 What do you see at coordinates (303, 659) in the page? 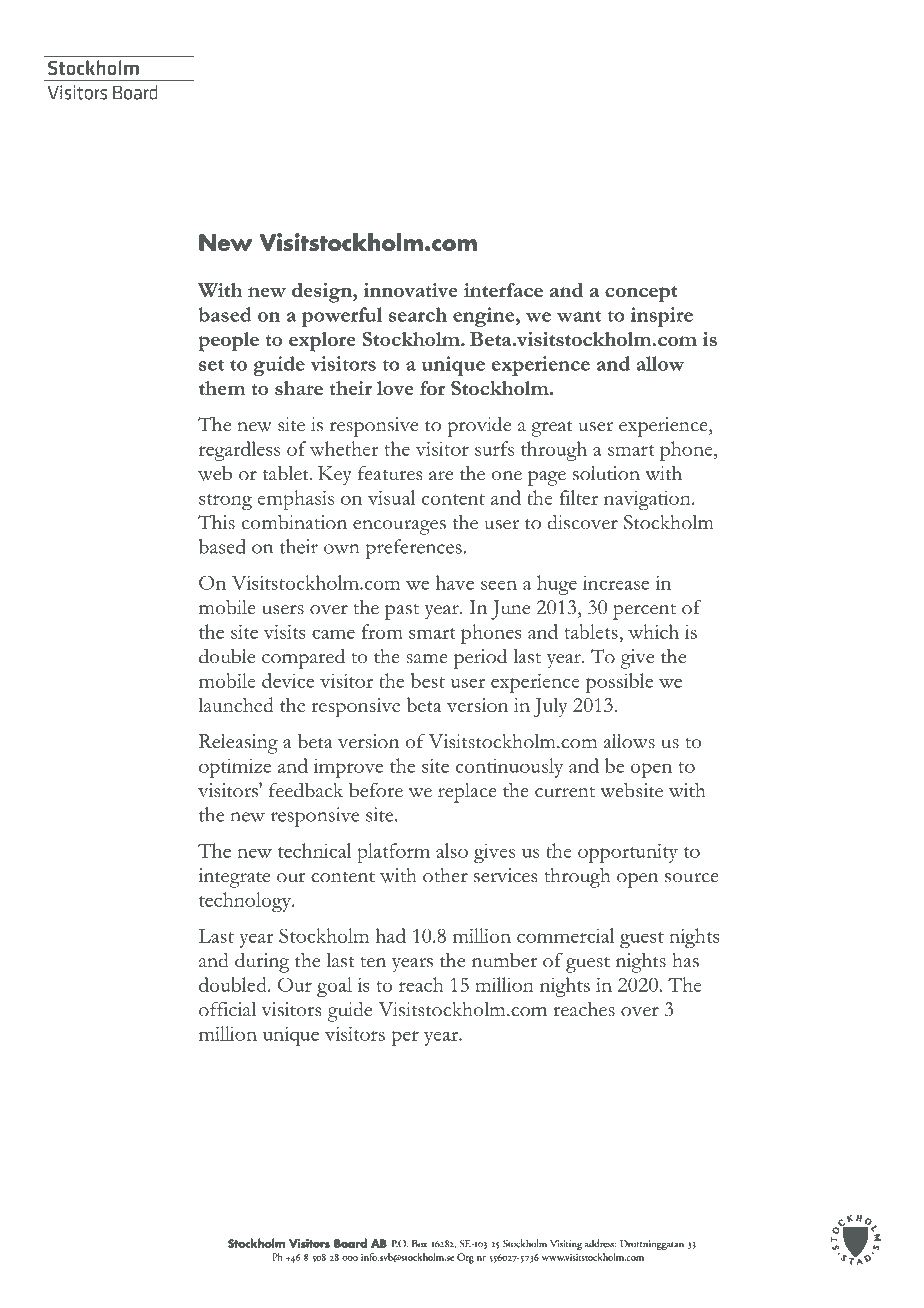
I see `compared` at bounding box center [303, 659].
